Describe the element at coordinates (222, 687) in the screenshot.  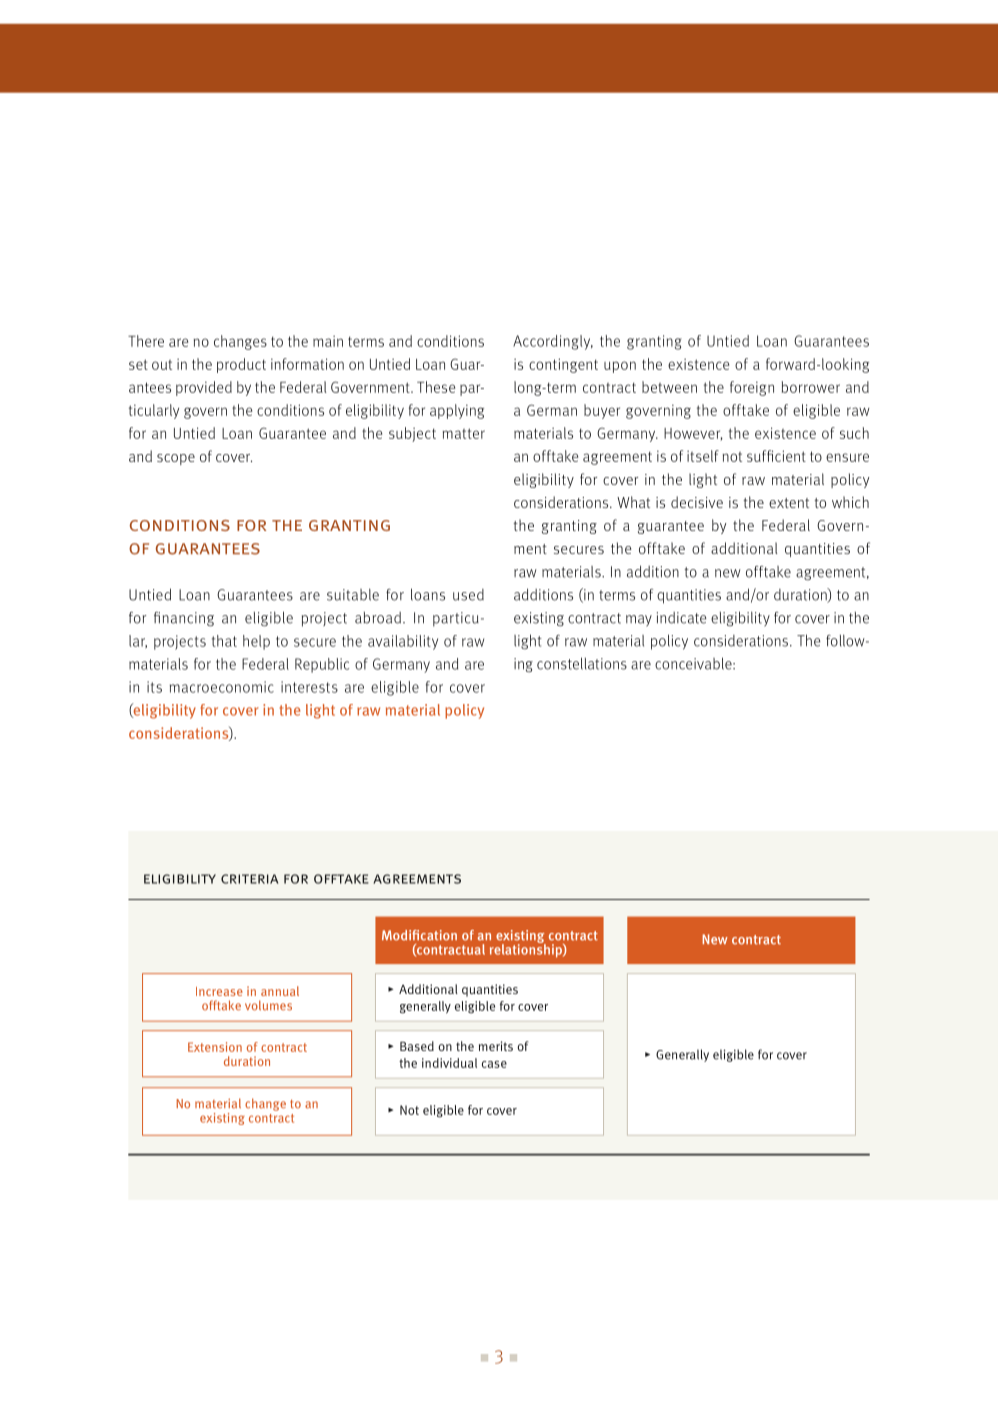
I see `macroeconomic` at that location.
